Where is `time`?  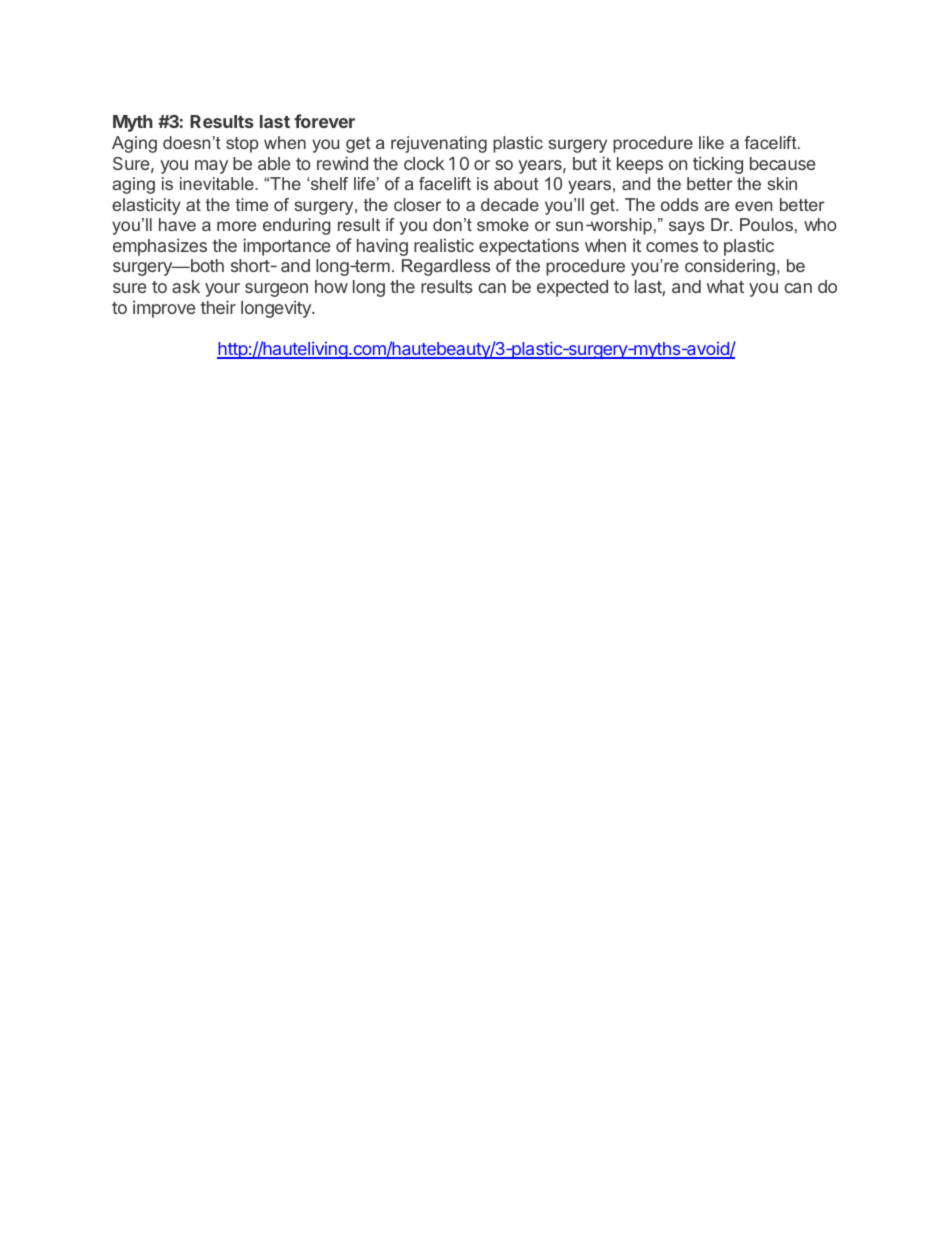 time is located at coordinates (252, 204).
